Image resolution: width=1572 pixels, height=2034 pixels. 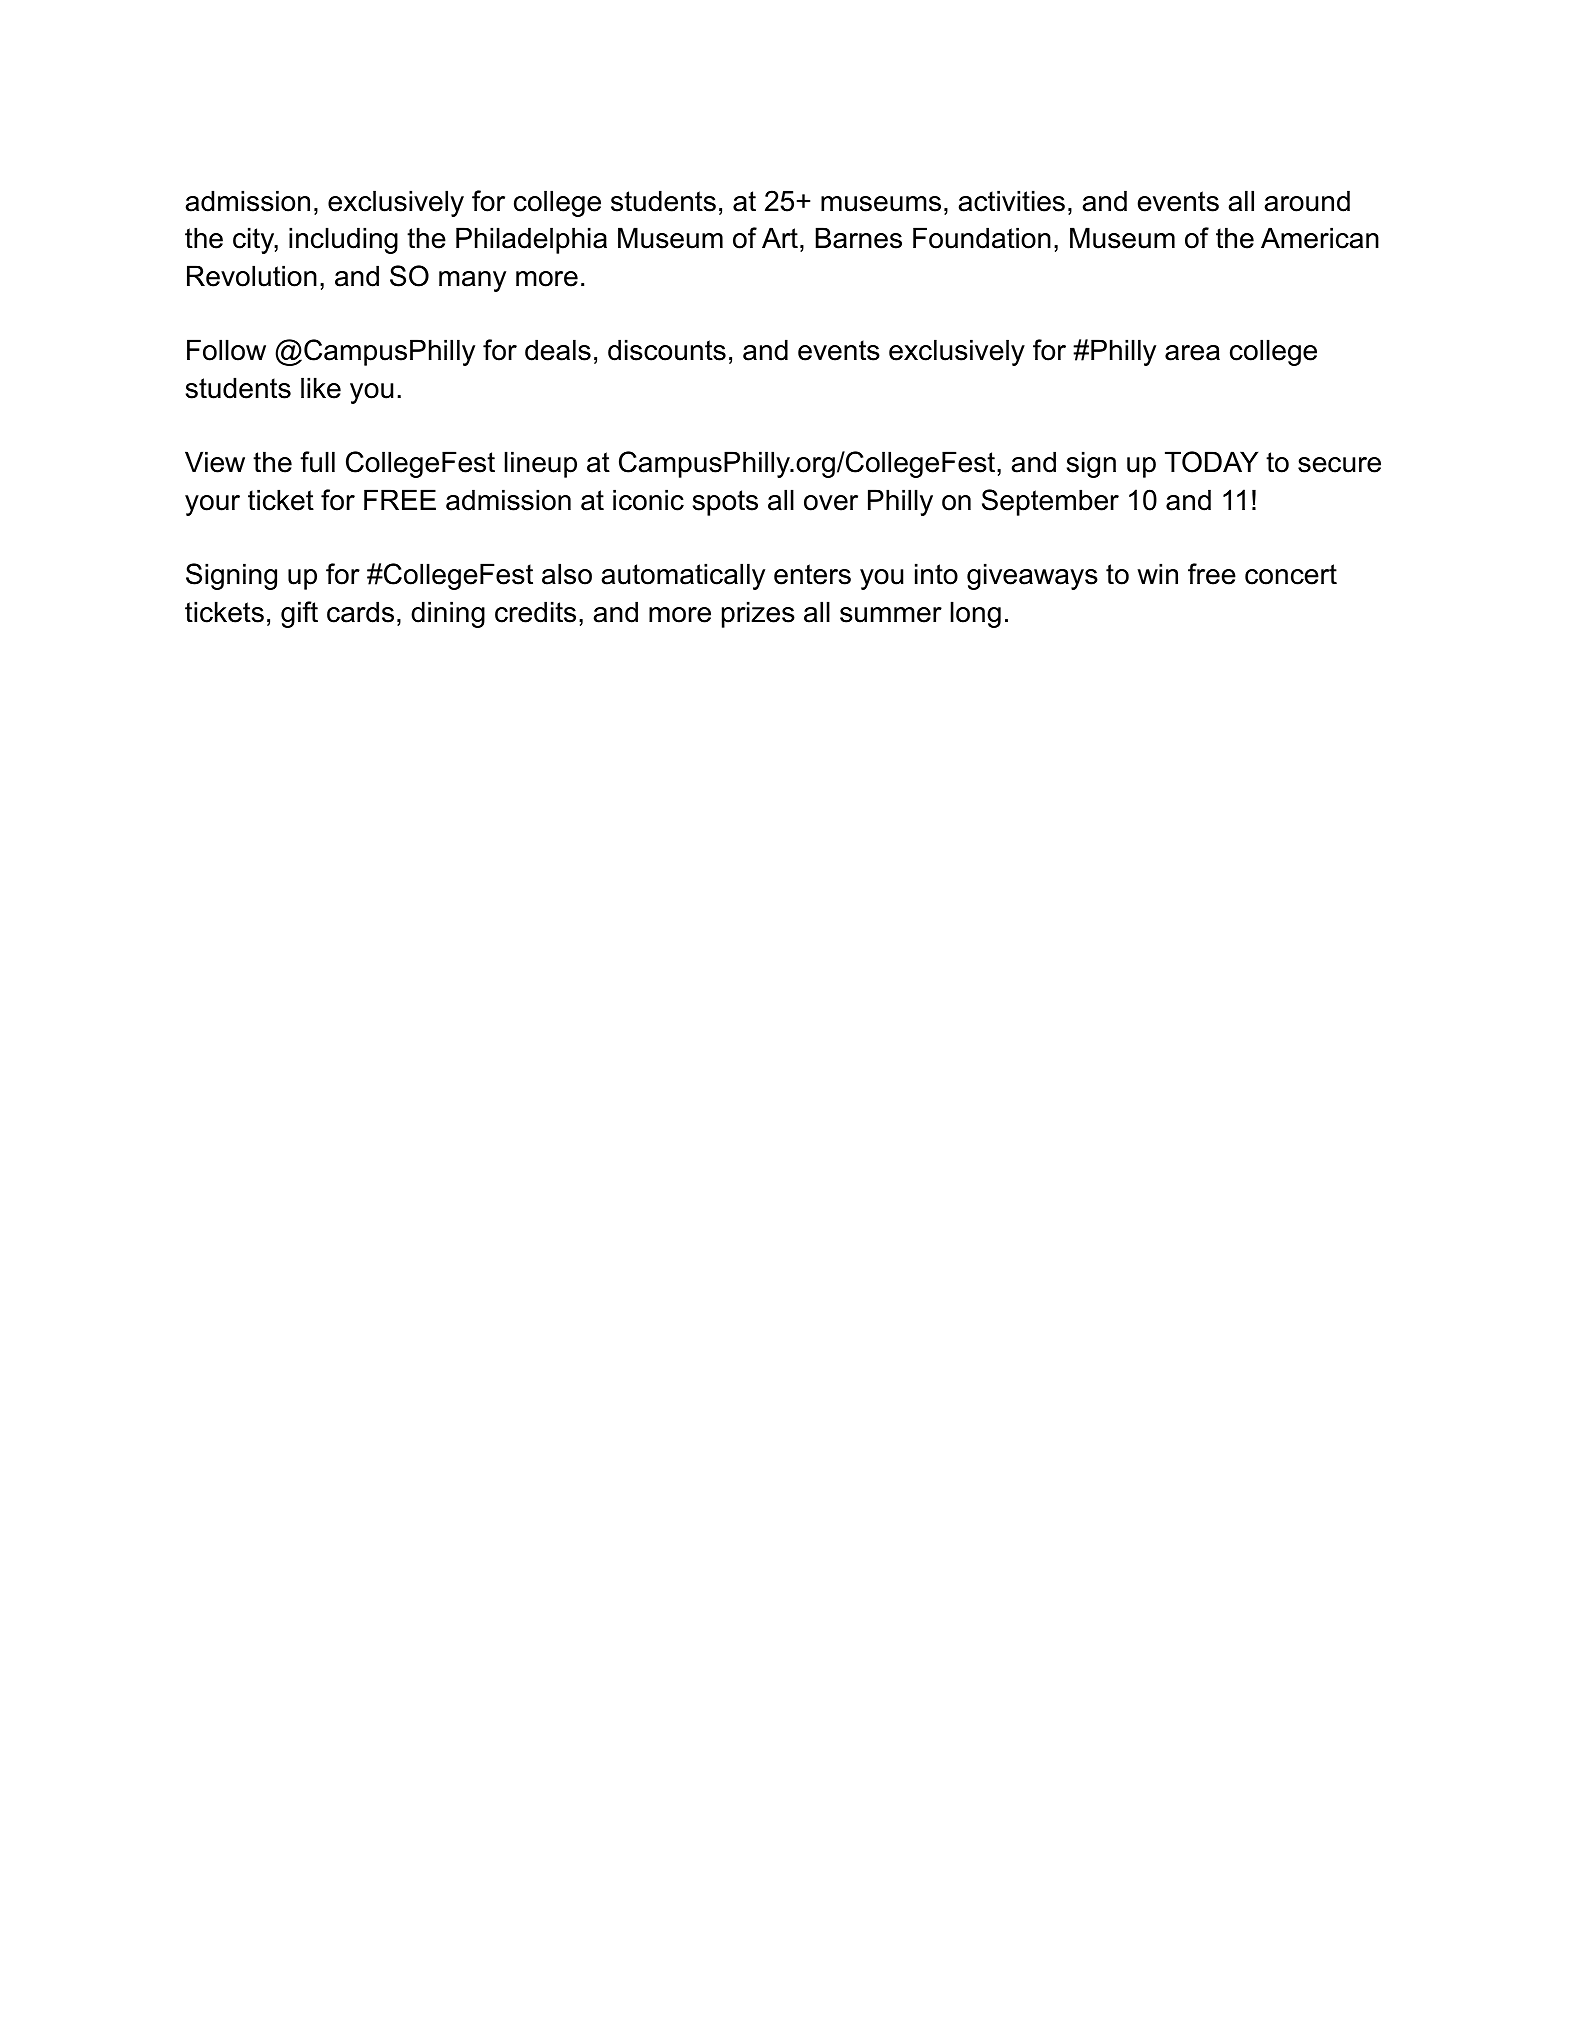 I want to click on full, so click(x=317, y=462).
